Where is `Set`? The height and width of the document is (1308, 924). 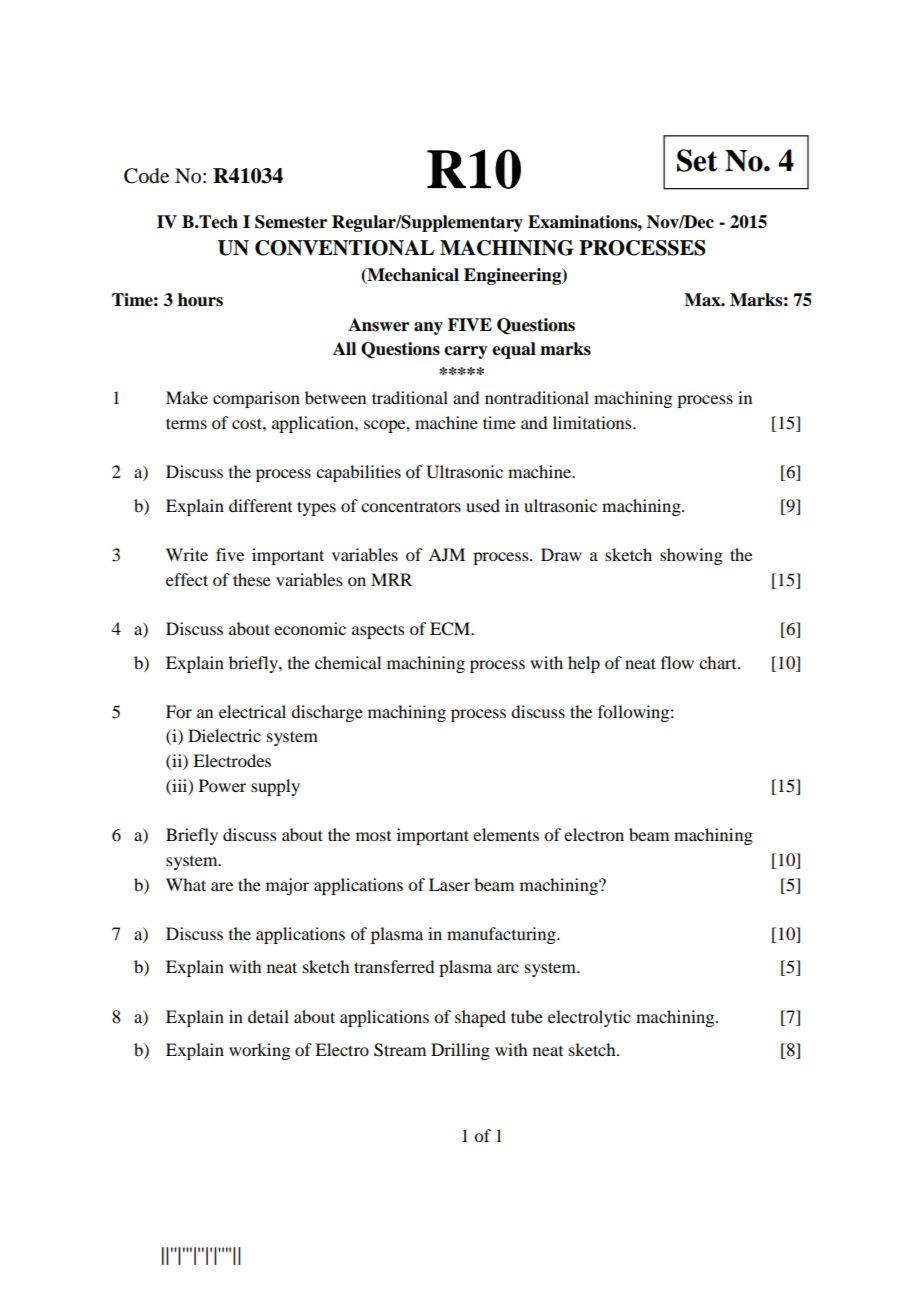 Set is located at coordinates (697, 160).
